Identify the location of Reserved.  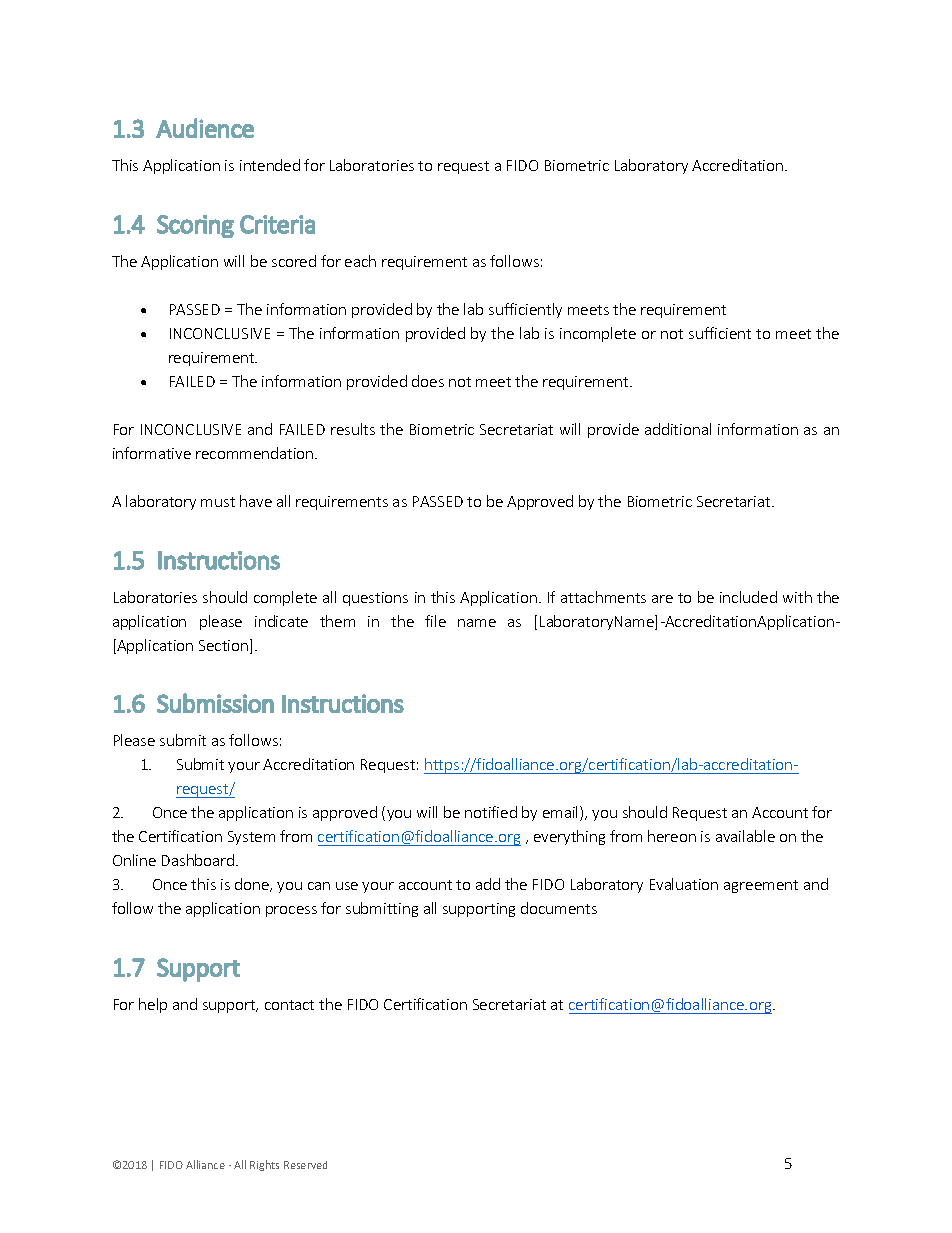
(305, 1165).
